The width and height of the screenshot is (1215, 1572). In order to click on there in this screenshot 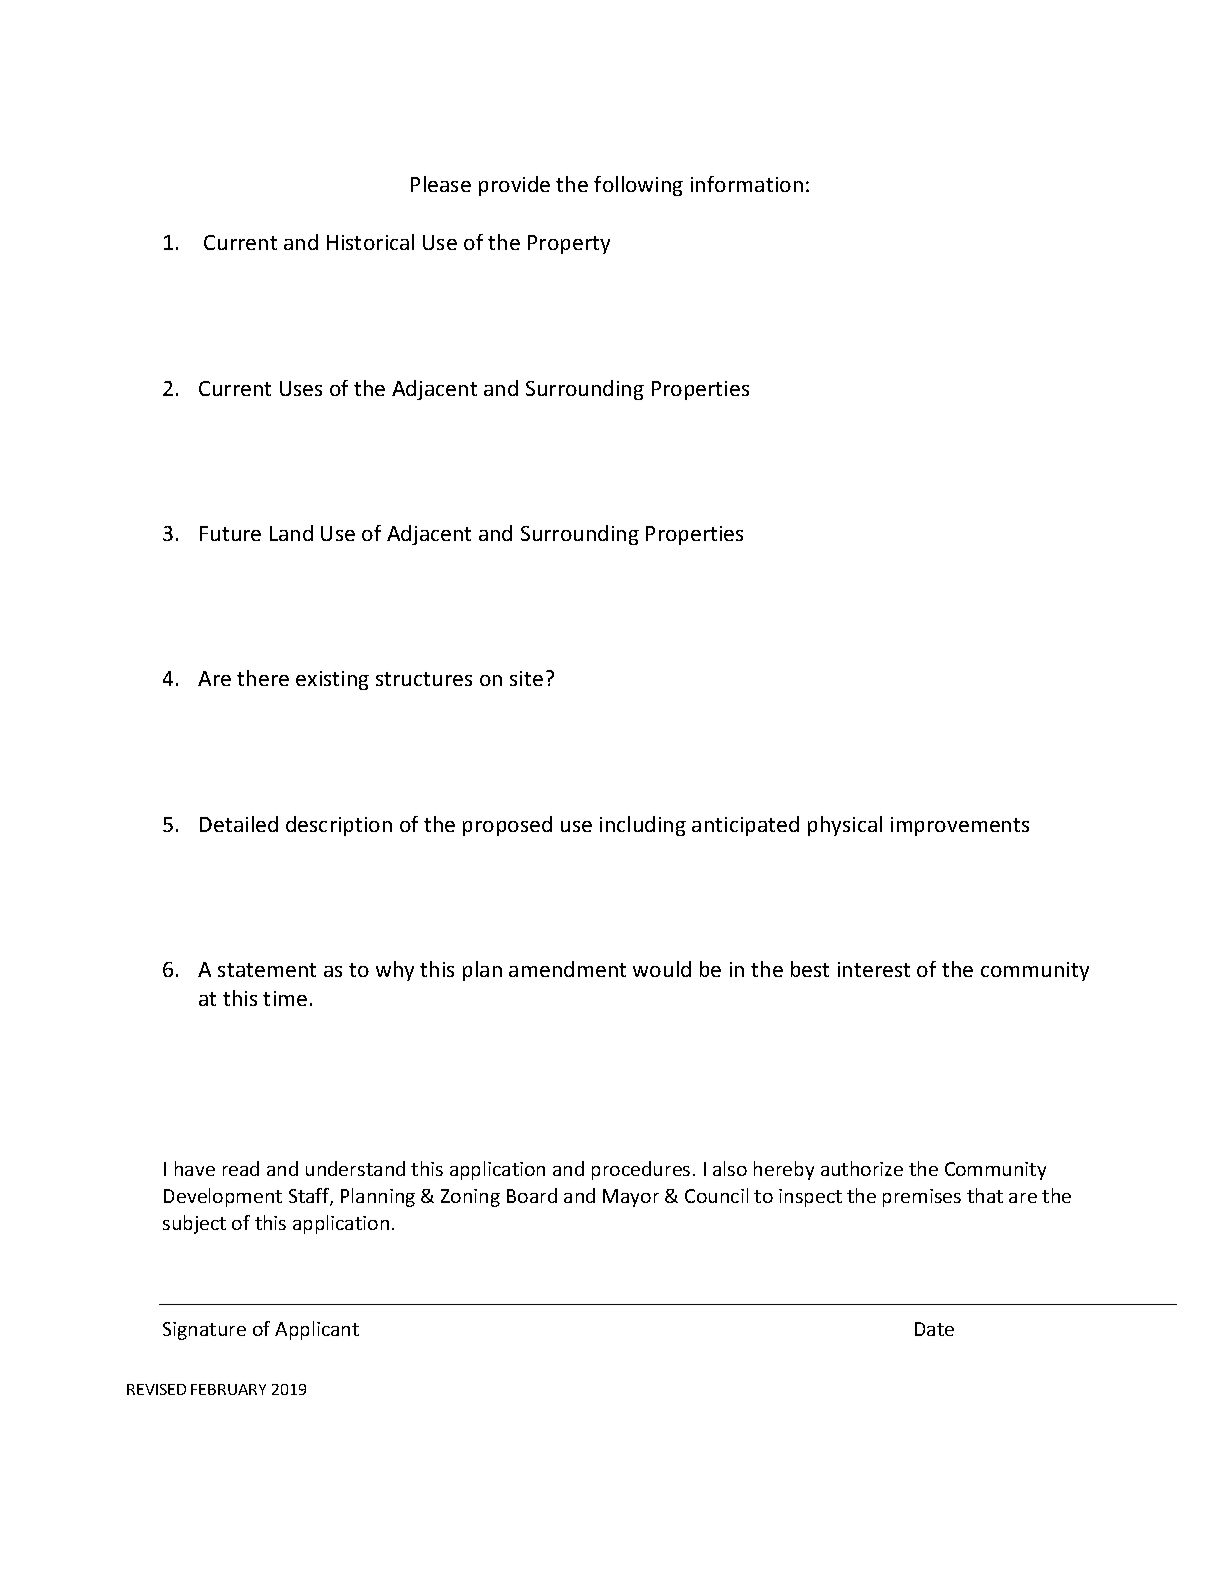, I will do `click(263, 678)`.
